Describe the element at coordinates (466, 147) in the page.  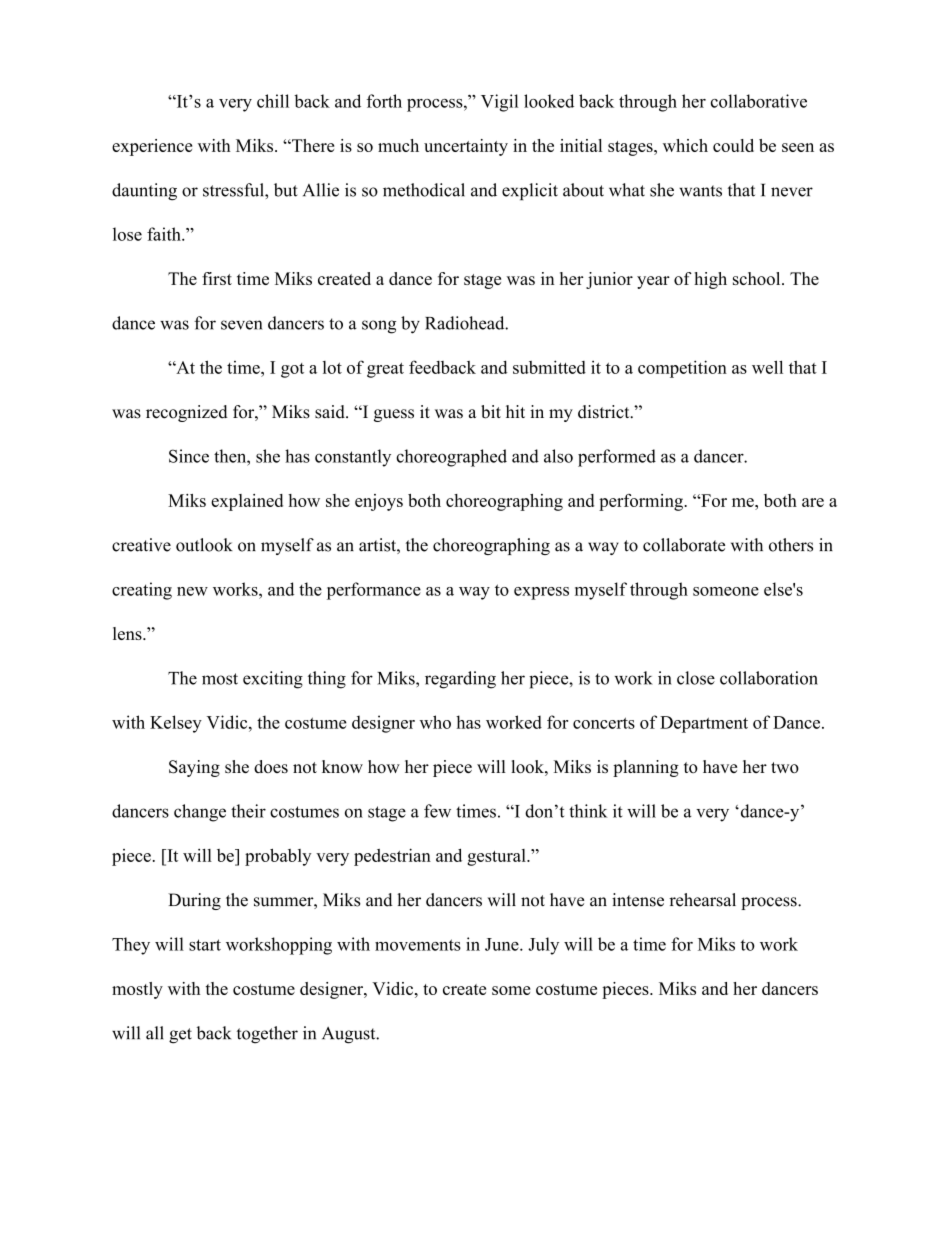
I see `uncertainty` at that location.
